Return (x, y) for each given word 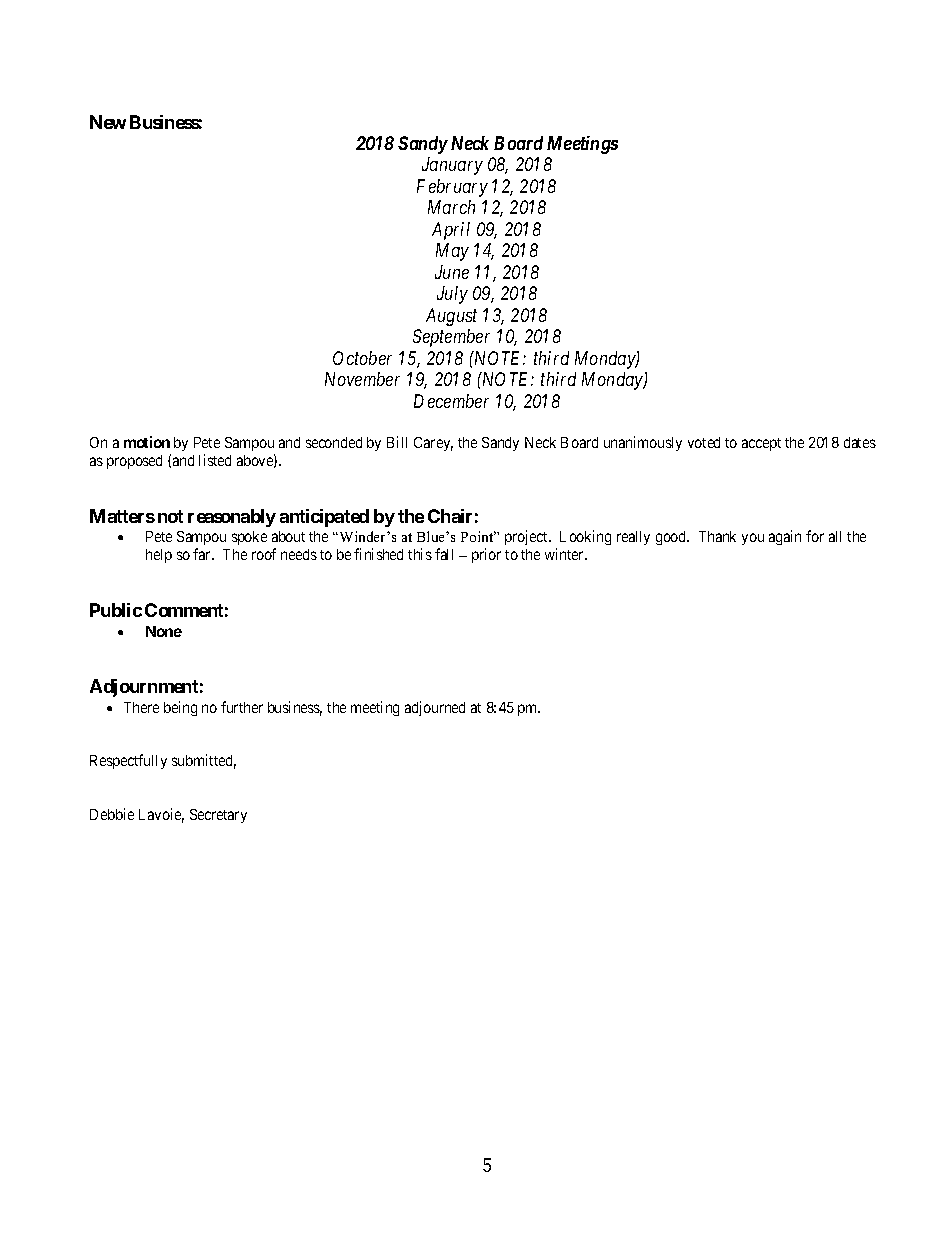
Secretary (218, 816)
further (242, 707)
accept (761, 444)
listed (215, 460)
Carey (433, 444)
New (108, 122)
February (452, 188)
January (452, 166)
